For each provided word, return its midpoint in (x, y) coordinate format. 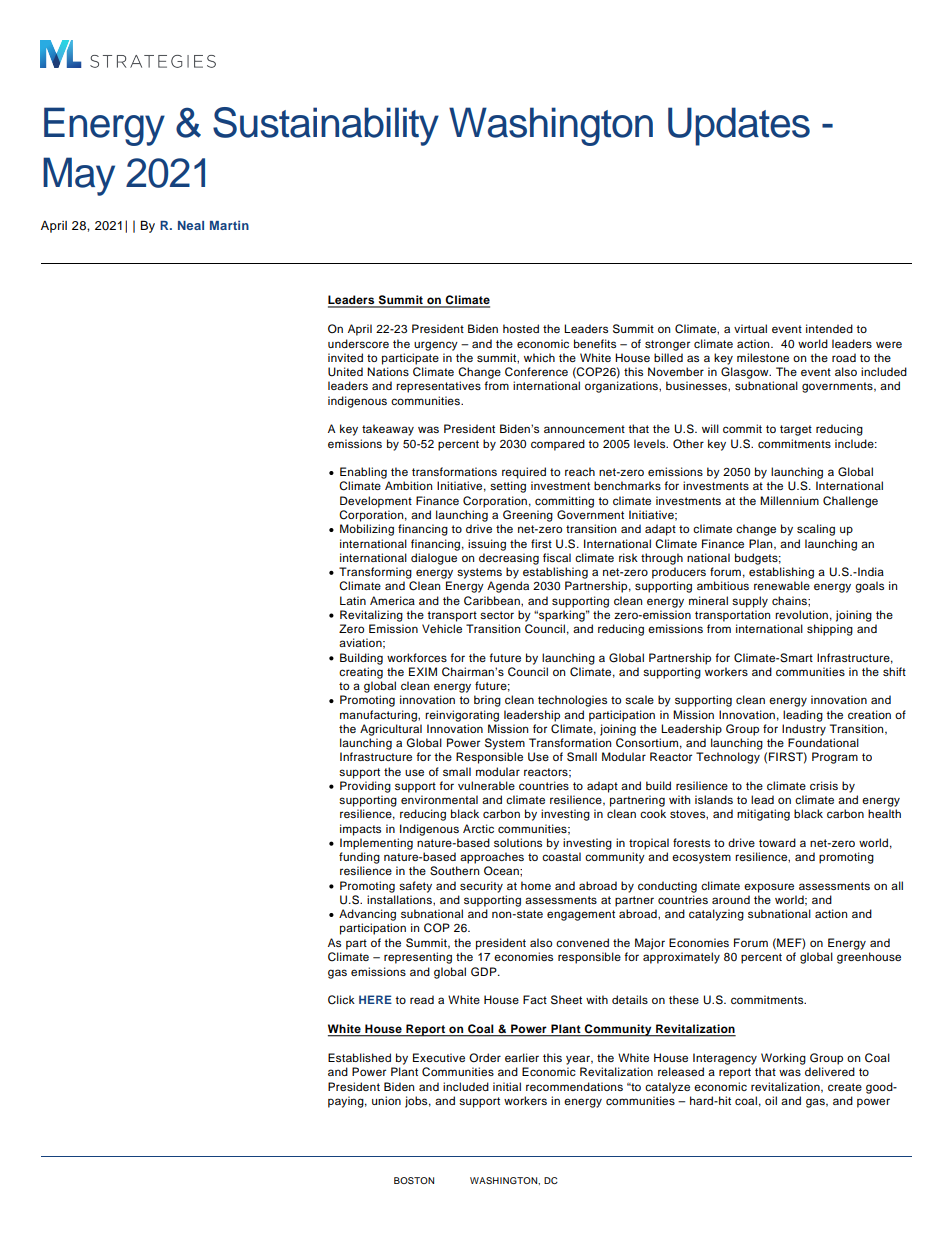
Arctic (478, 828)
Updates (739, 126)
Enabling (363, 473)
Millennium (789, 500)
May (79, 176)
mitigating (763, 815)
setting (508, 487)
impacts (360, 830)
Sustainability (326, 126)
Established (359, 1057)
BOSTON (414, 1180)
